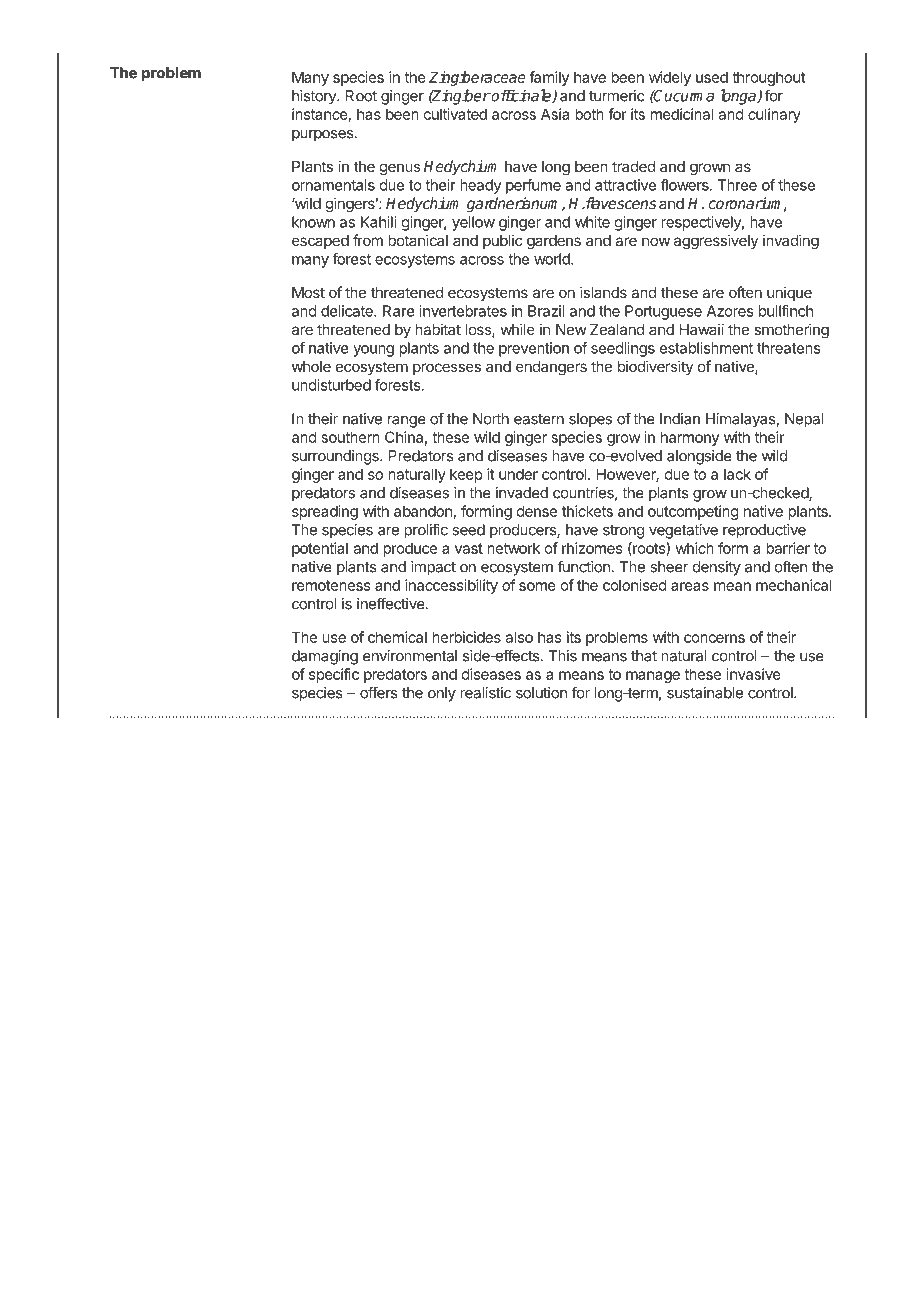 The width and height of the screenshot is (924, 1308). Describe the element at coordinates (379, 692) in the screenshot. I see `offers` at that location.
